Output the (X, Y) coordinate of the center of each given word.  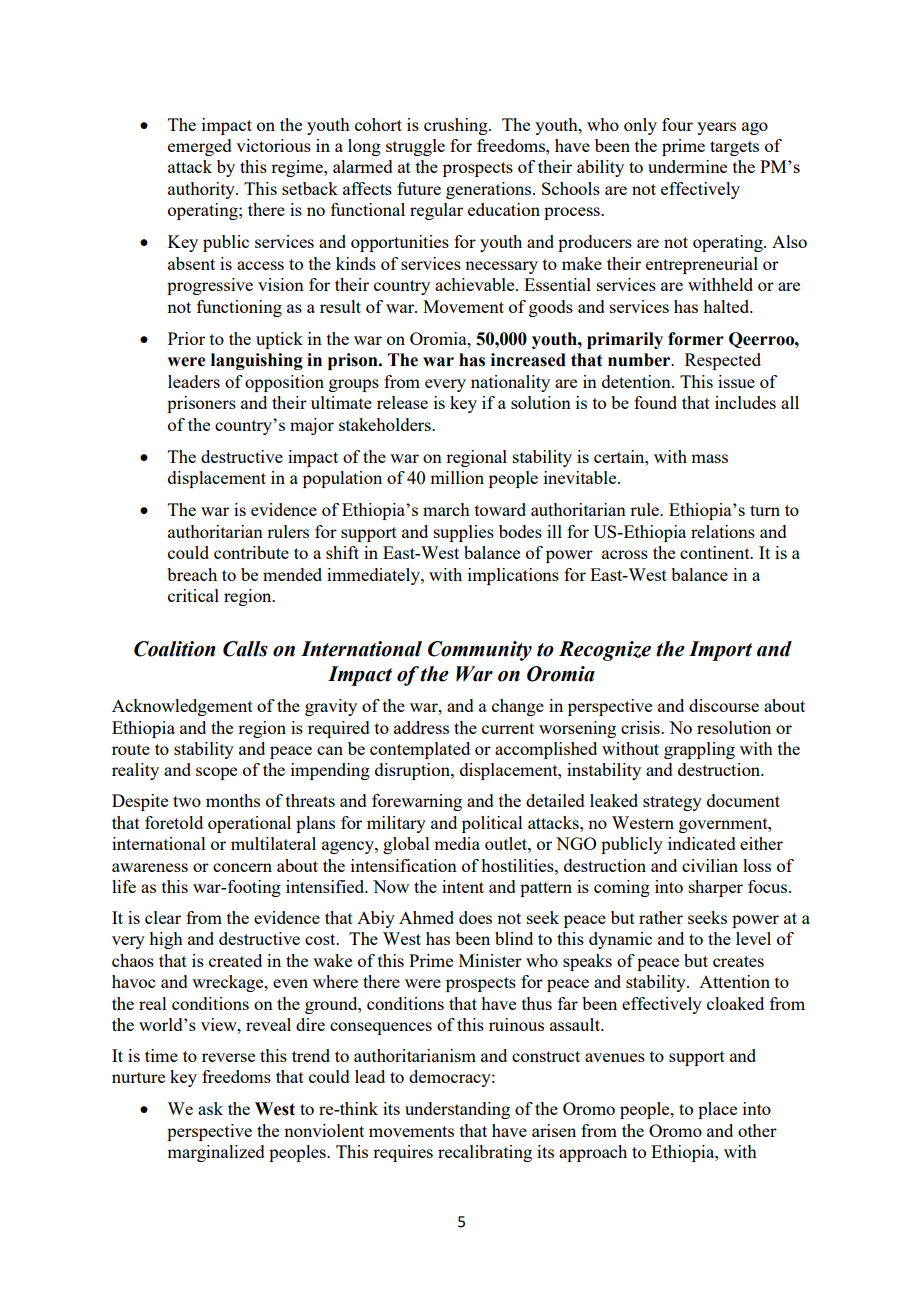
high (166, 940)
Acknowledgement (182, 707)
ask (210, 1108)
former (696, 339)
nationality (510, 383)
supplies (464, 533)
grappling (699, 750)
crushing (457, 126)
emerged (200, 147)
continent (716, 552)
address (421, 727)
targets (734, 148)
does (475, 917)
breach (192, 574)
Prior (186, 338)
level (753, 938)
